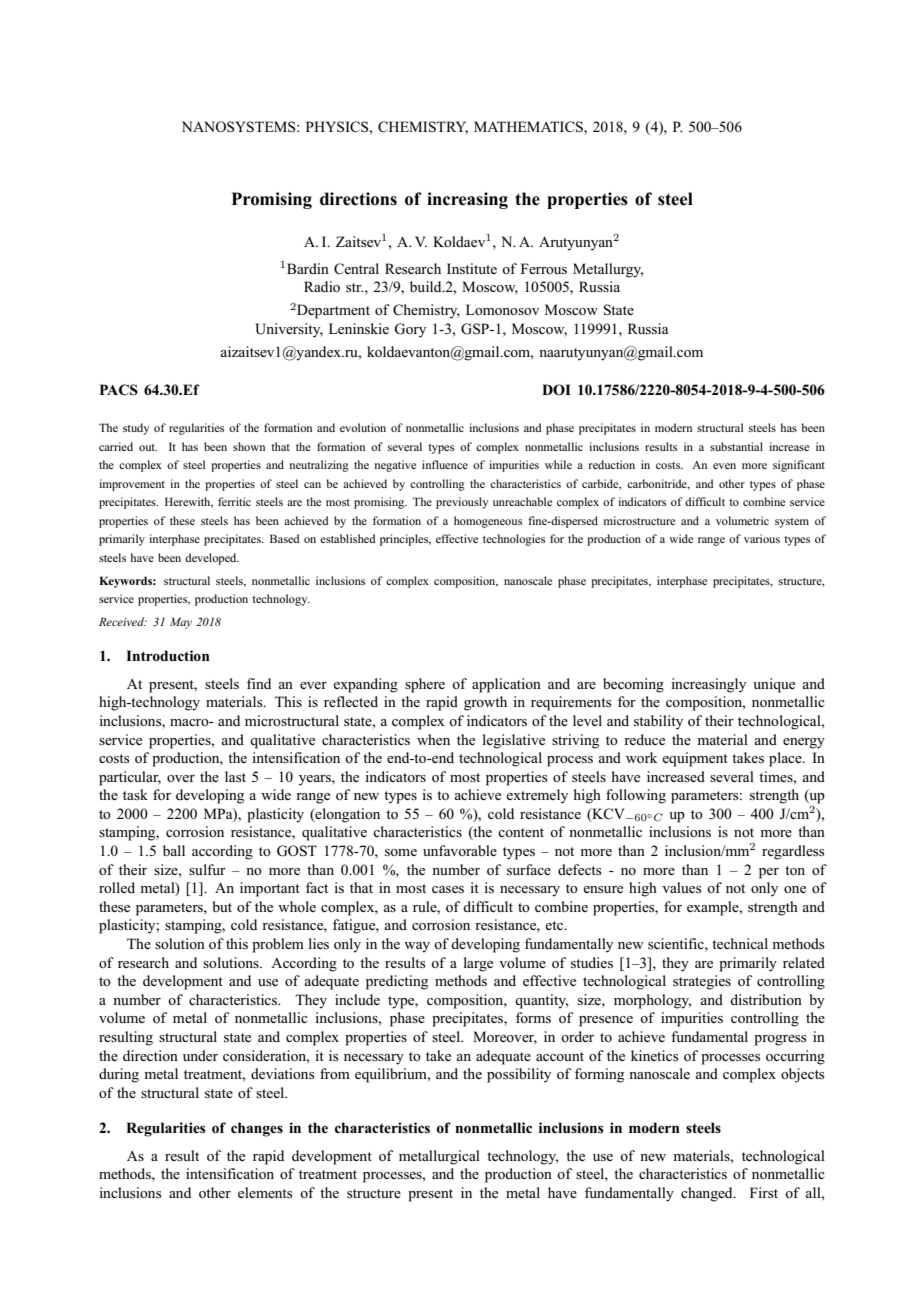 This image has width=924, height=1308. What do you see at coordinates (257, 1129) in the image?
I see `changes` at bounding box center [257, 1129].
